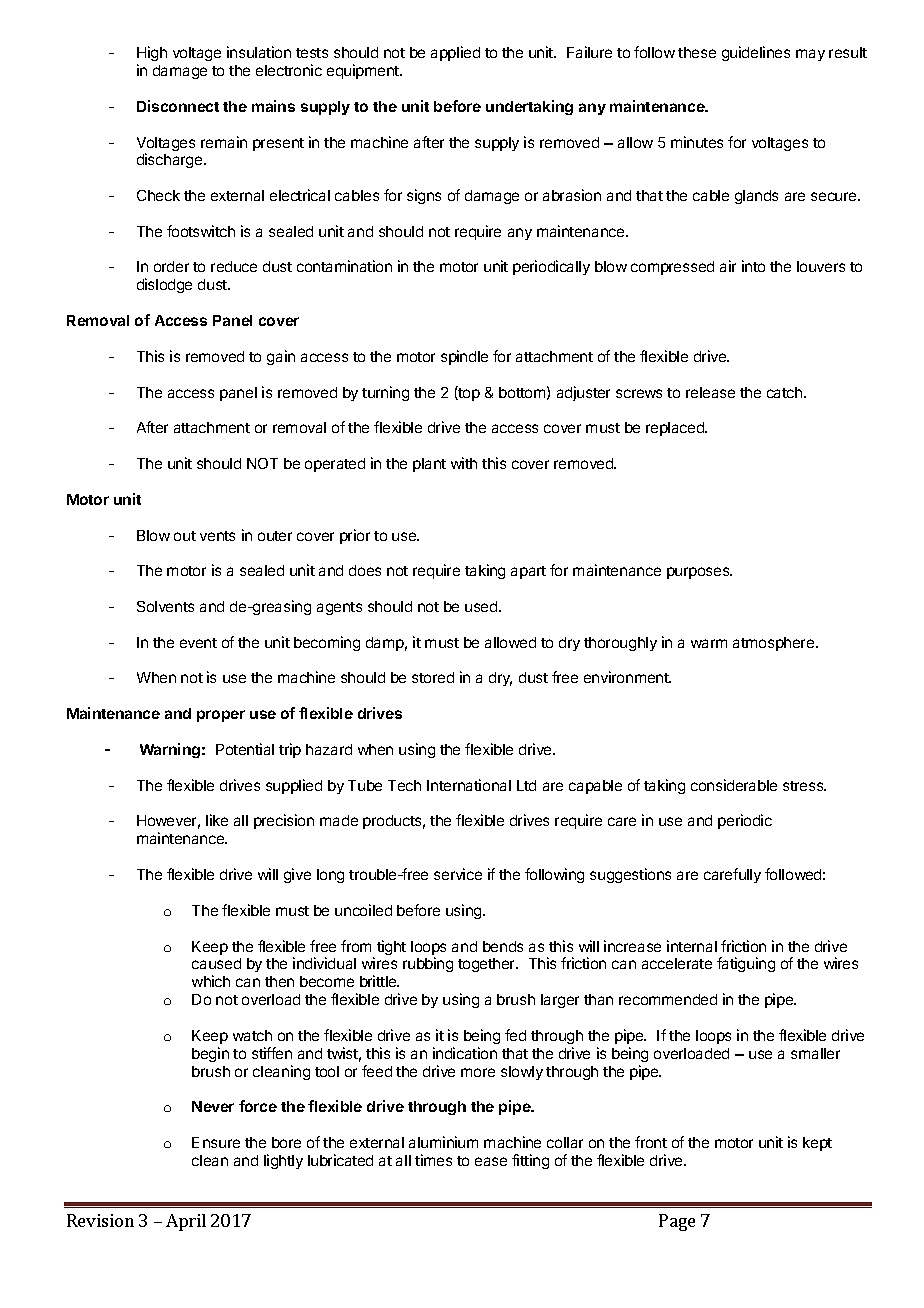 This screenshot has width=924, height=1308. Describe the element at coordinates (734, 785) in the screenshot. I see `considerable` at that location.
